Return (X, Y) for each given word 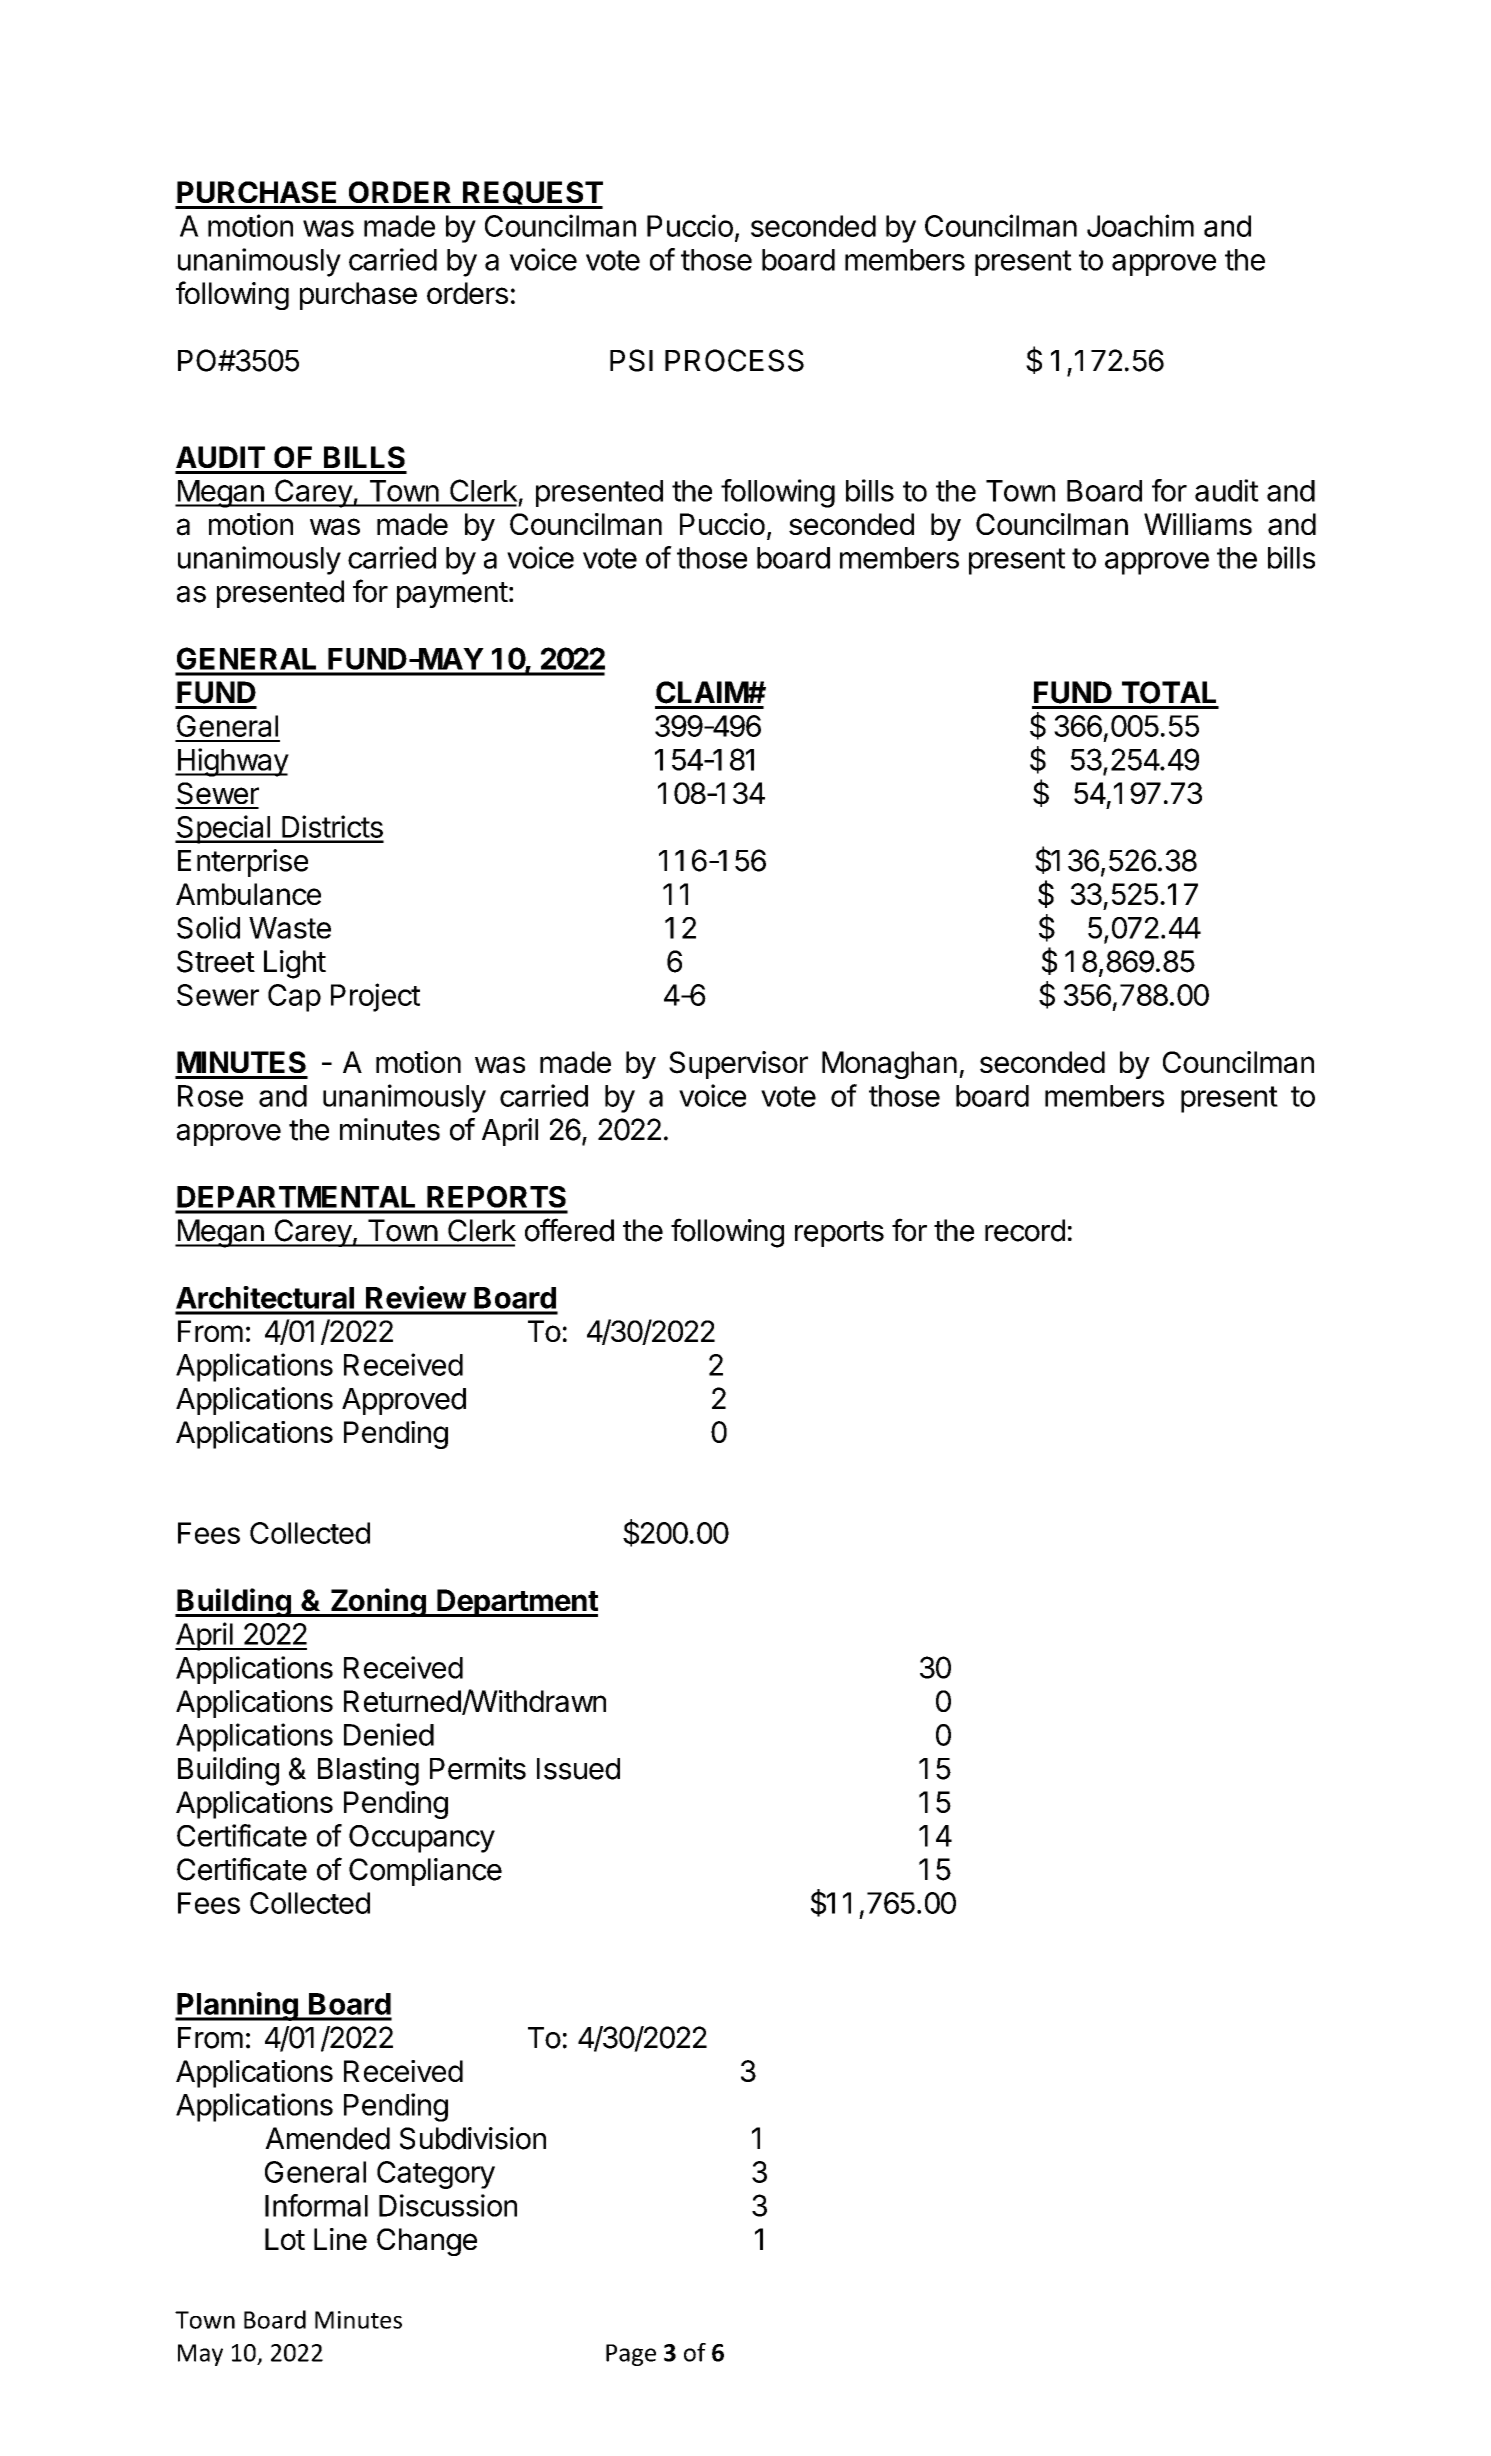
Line (340, 2239)
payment (452, 595)
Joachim (1140, 225)
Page (631, 2355)
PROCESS (734, 360)
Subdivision (473, 2138)
